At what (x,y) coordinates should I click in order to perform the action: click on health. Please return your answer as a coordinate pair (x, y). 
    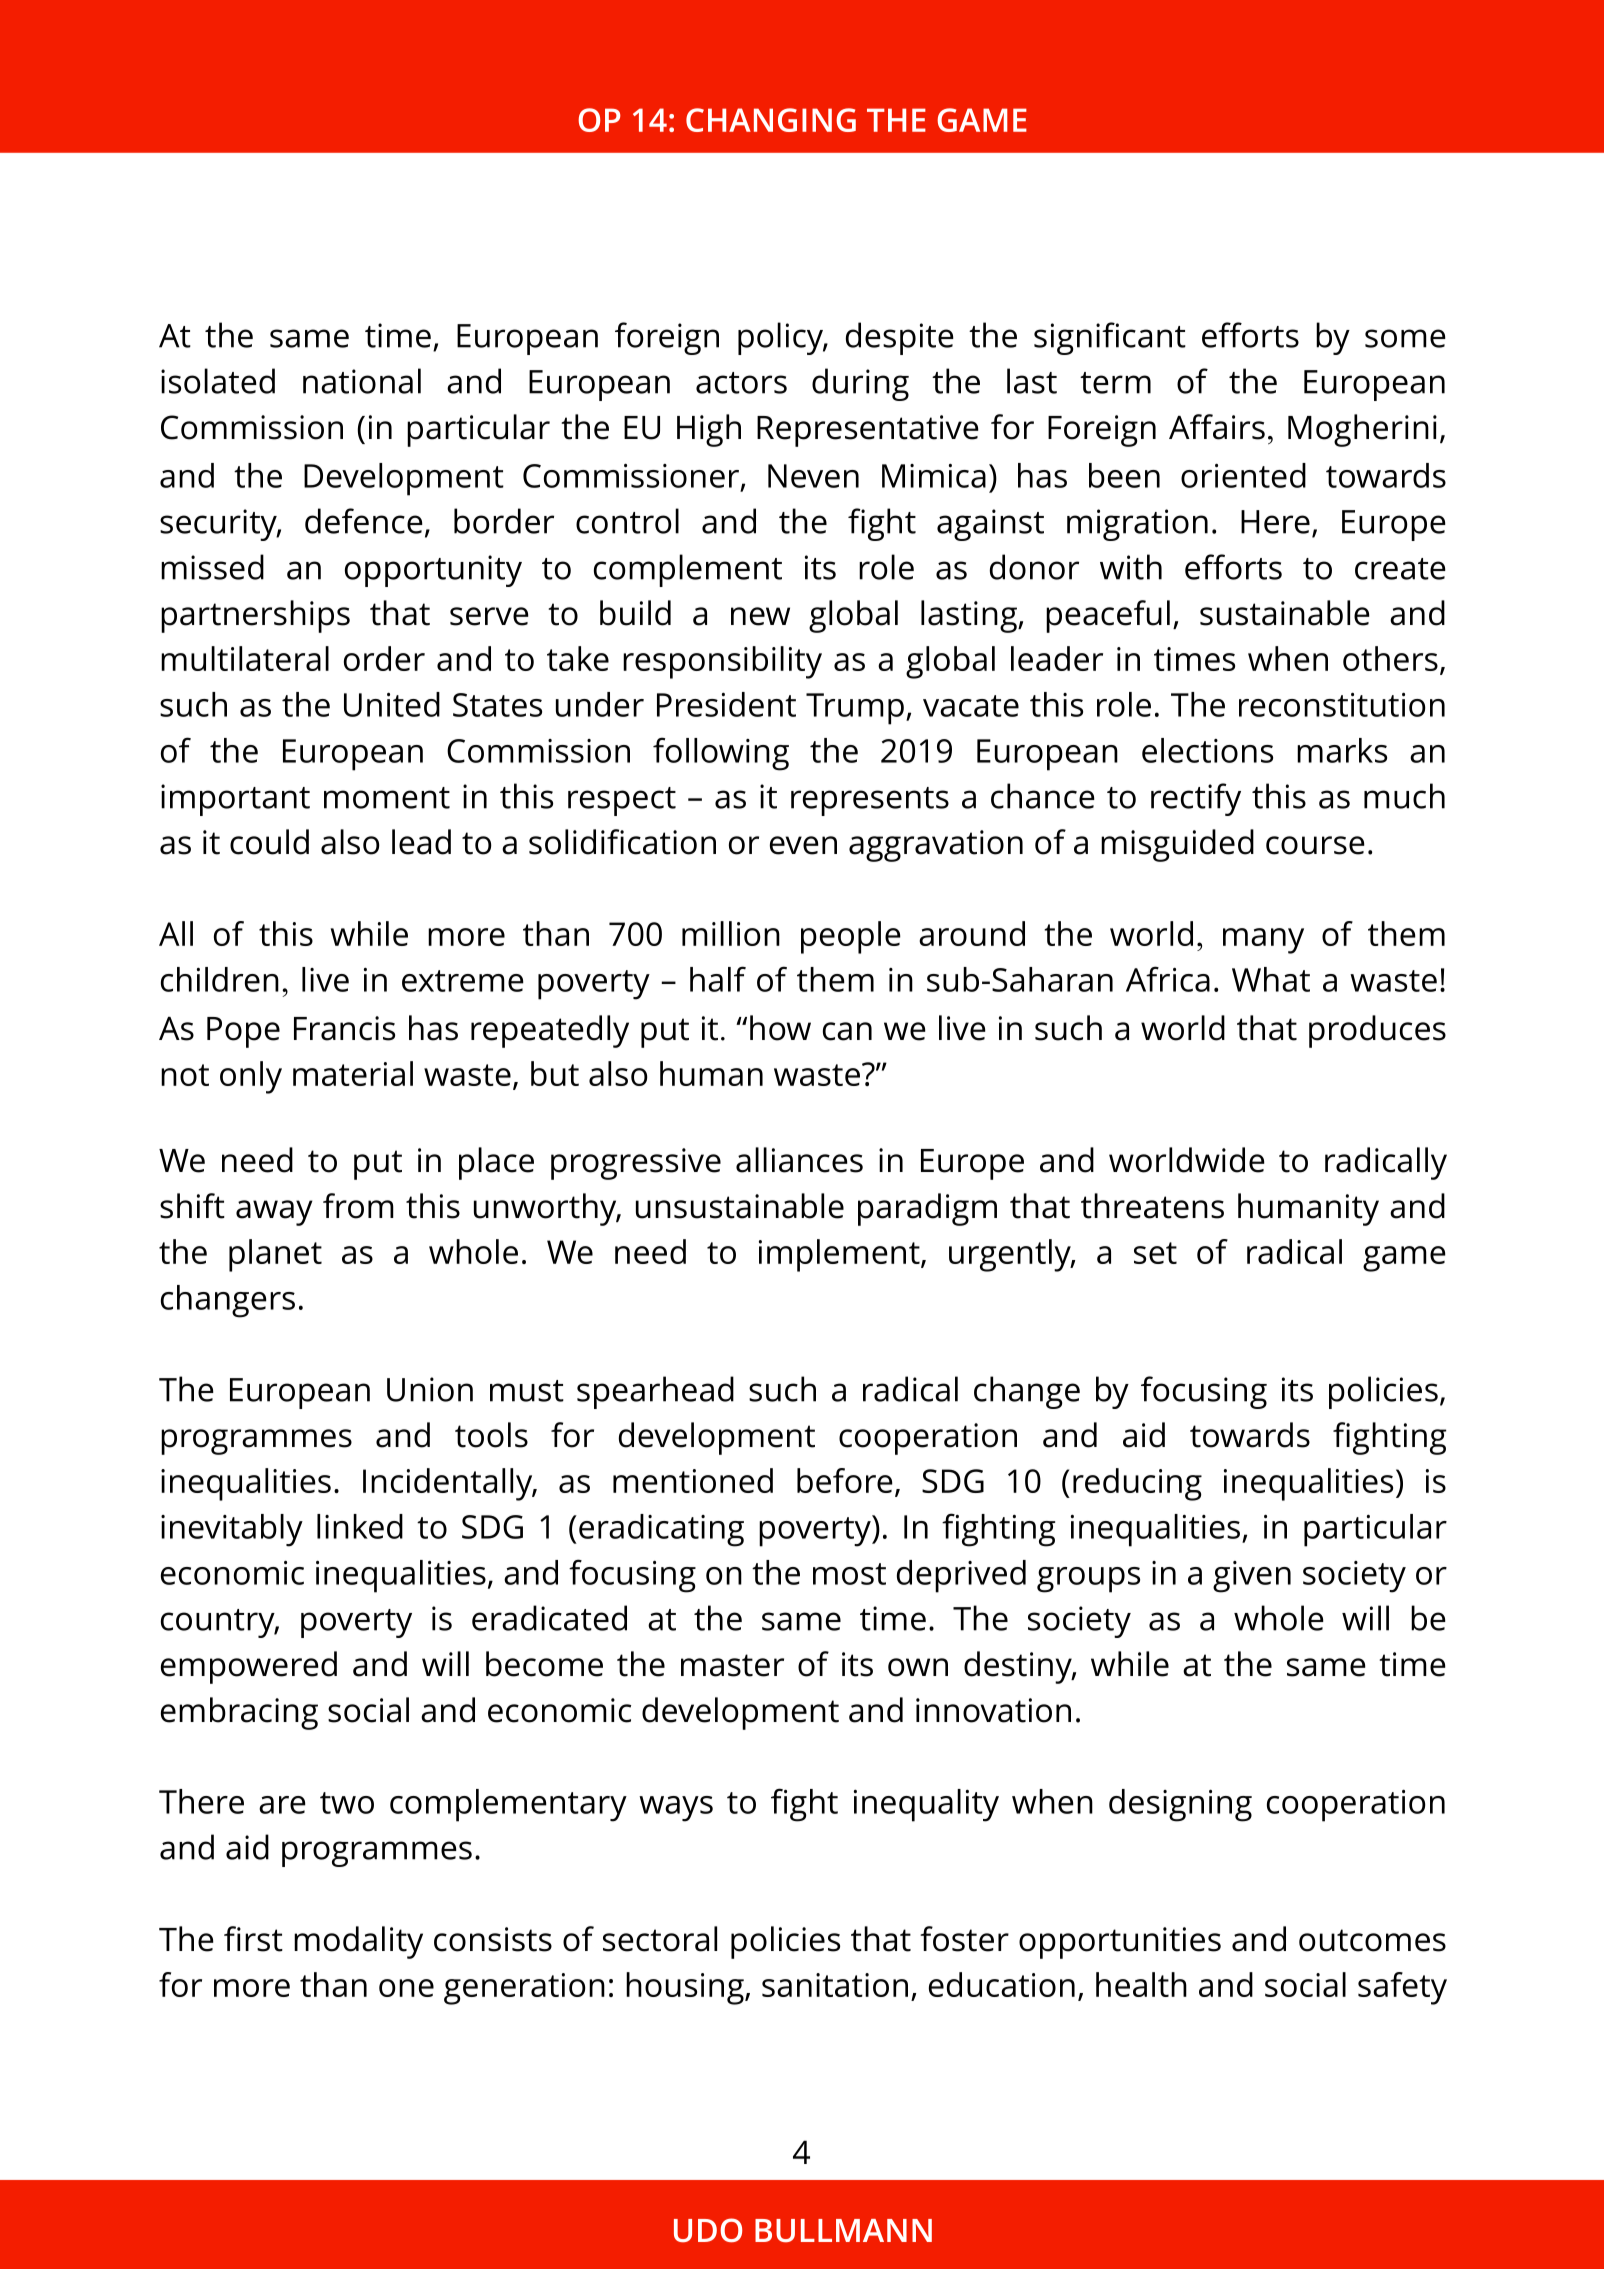
    Looking at the image, I should click on (1141, 1984).
